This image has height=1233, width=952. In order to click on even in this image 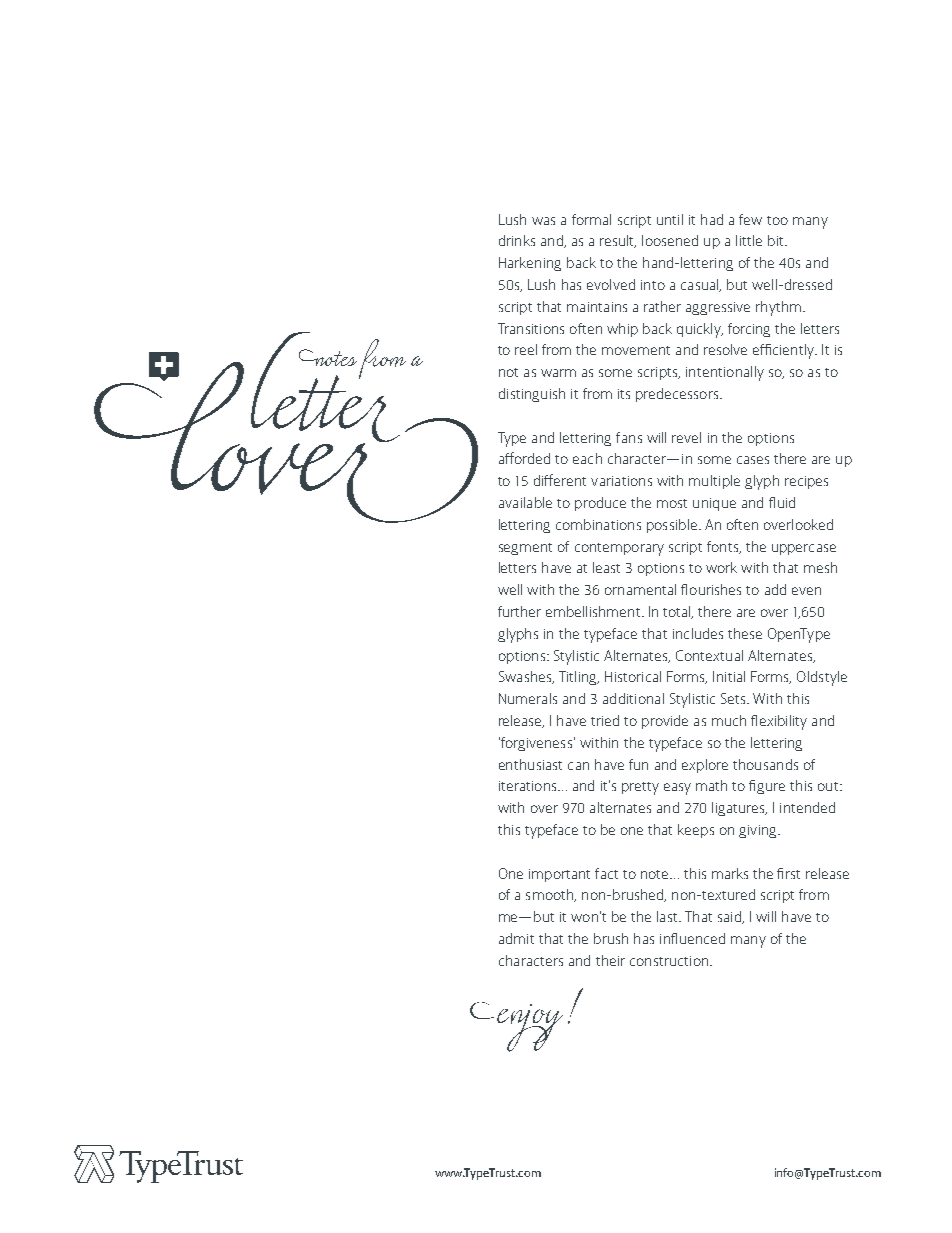, I will do `click(806, 591)`.
